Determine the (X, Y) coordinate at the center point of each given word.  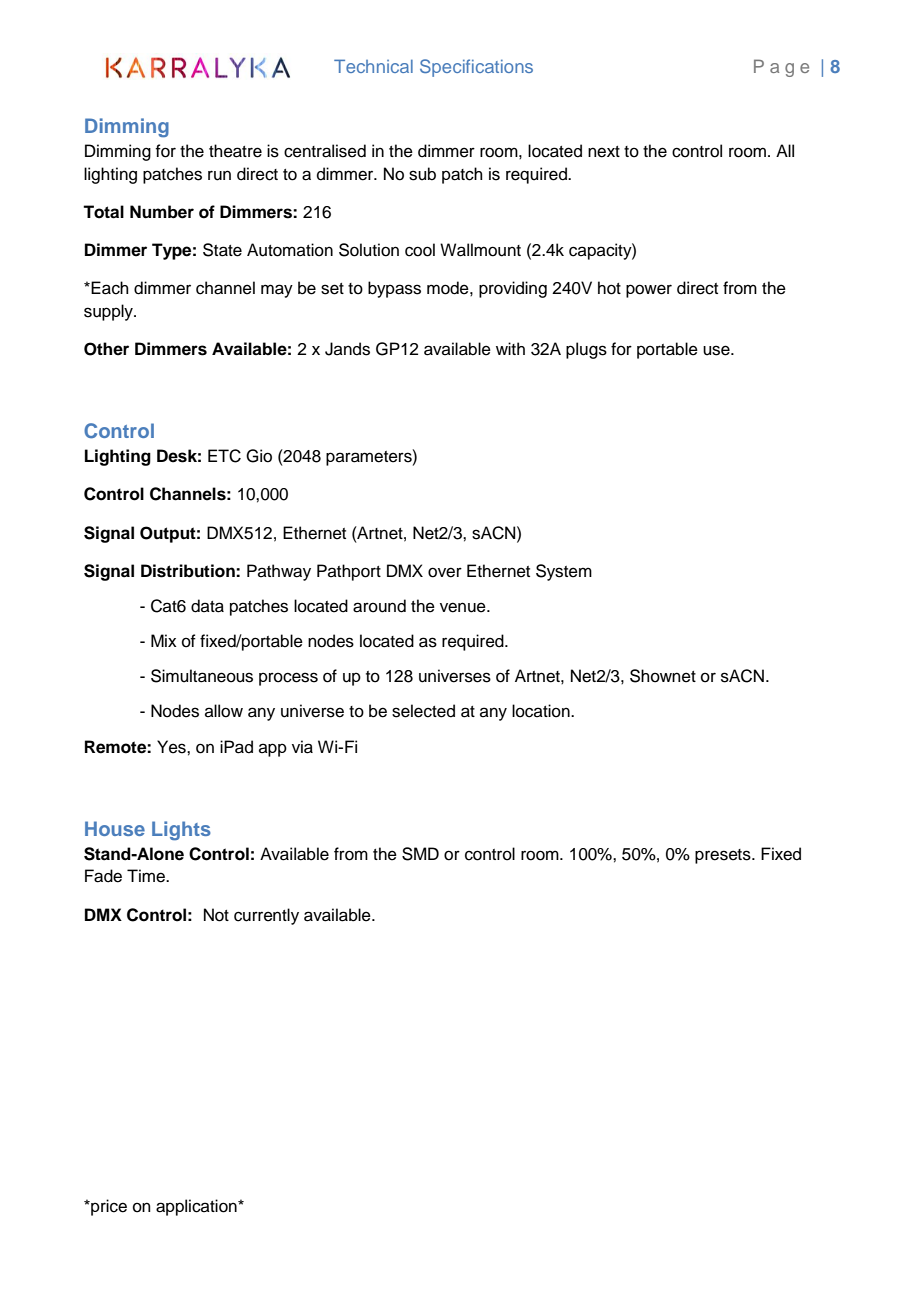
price (108, 1207)
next (604, 152)
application (197, 1207)
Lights (181, 830)
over (445, 572)
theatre (235, 151)
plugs (586, 350)
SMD (420, 854)
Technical (373, 66)
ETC (224, 456)
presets (724, 856)
